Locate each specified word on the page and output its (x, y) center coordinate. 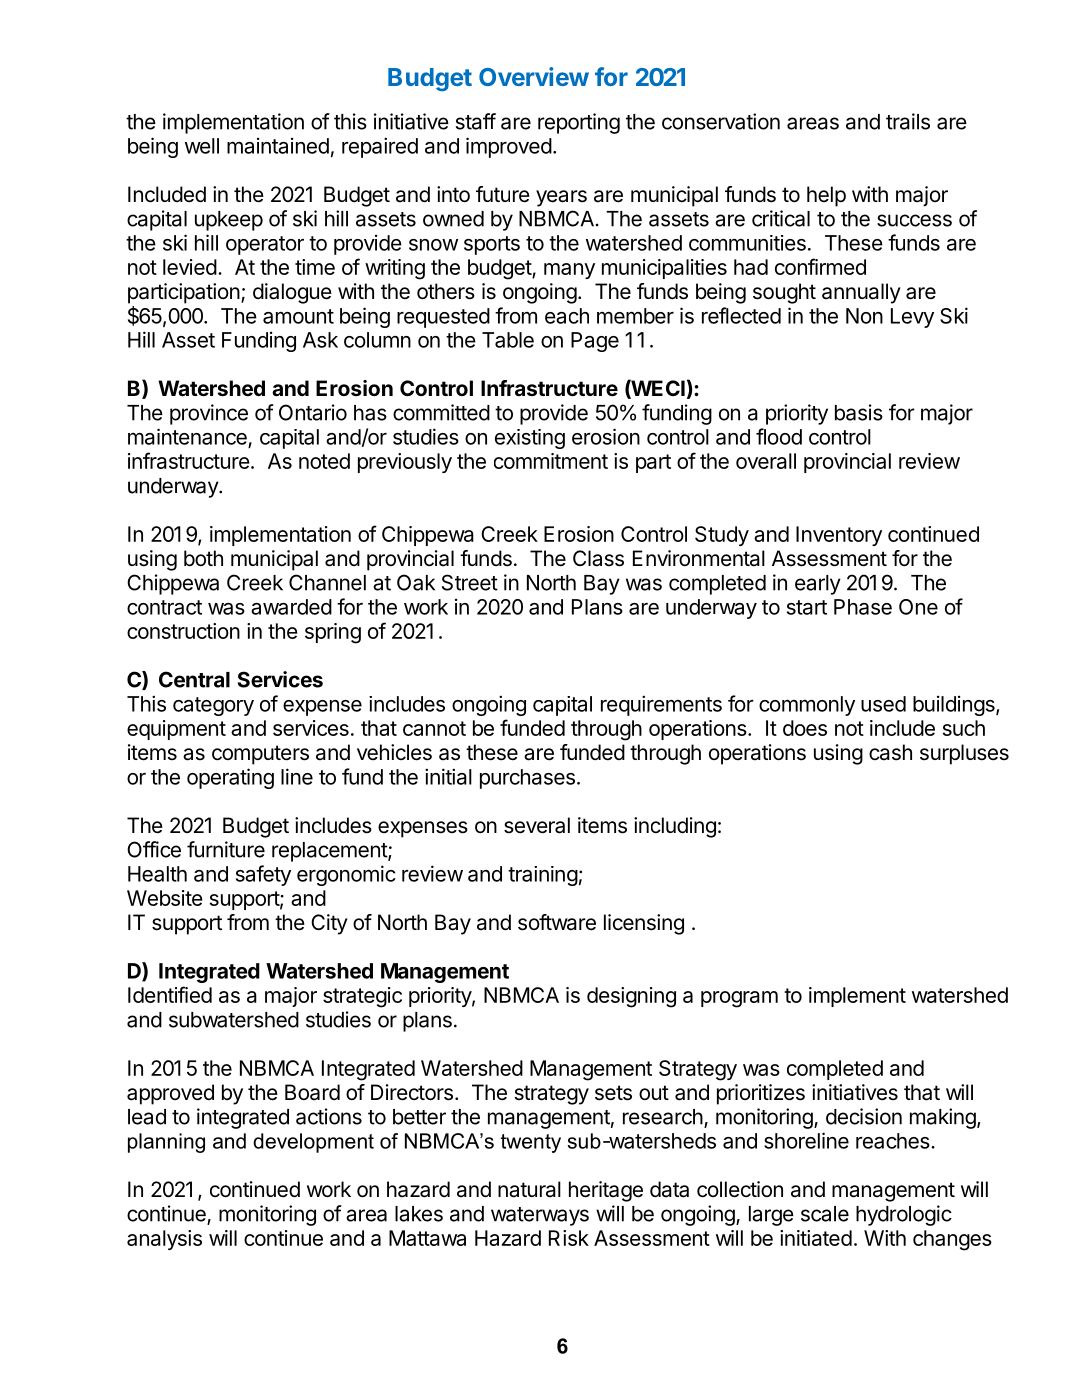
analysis (164, 1240)
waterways (540, 1216)
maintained (278, 146)
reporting (579, 123)
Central (194, 679)
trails (908, 121)
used (883, 704)
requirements (661, 705)
